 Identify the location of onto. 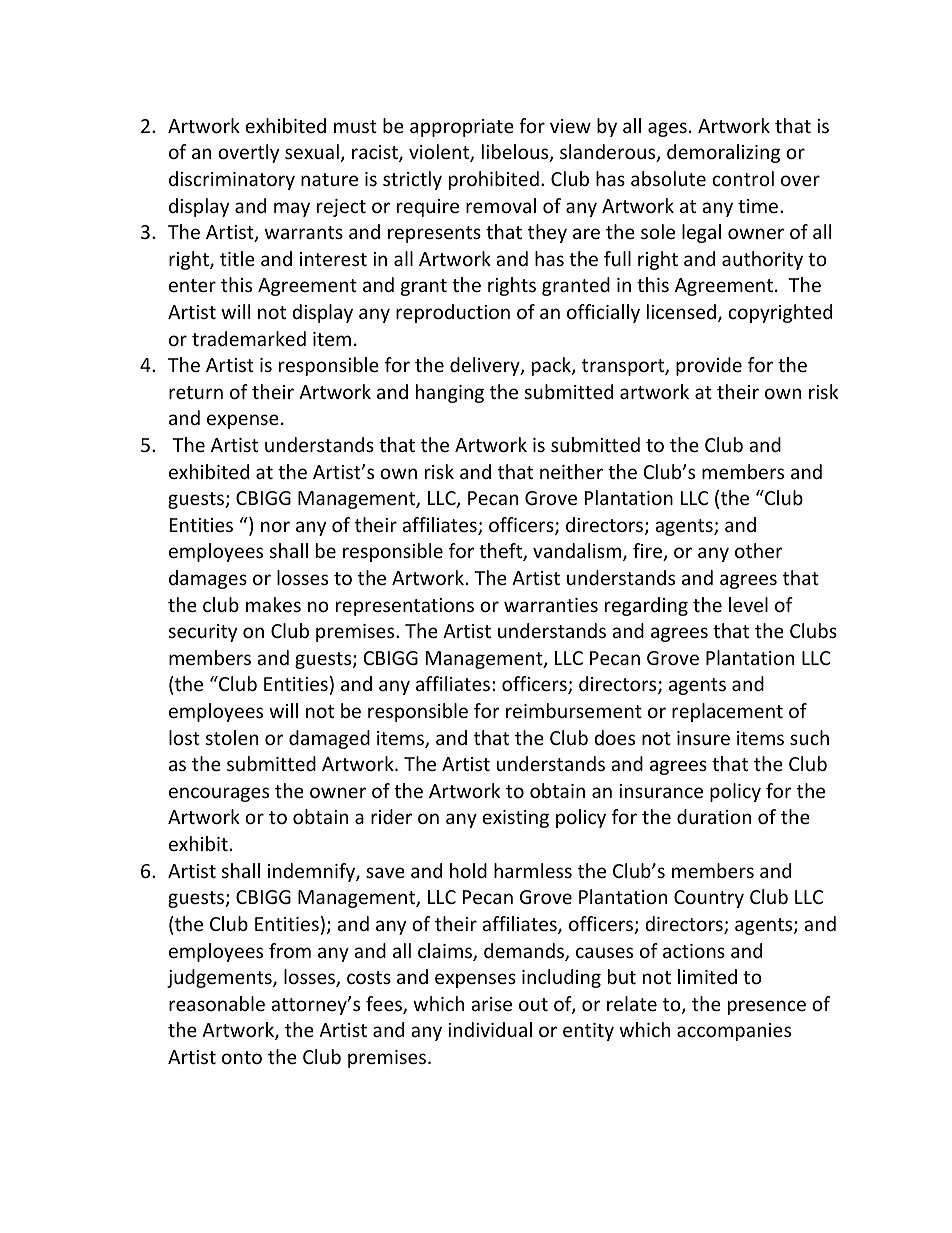
(242, 1057).
